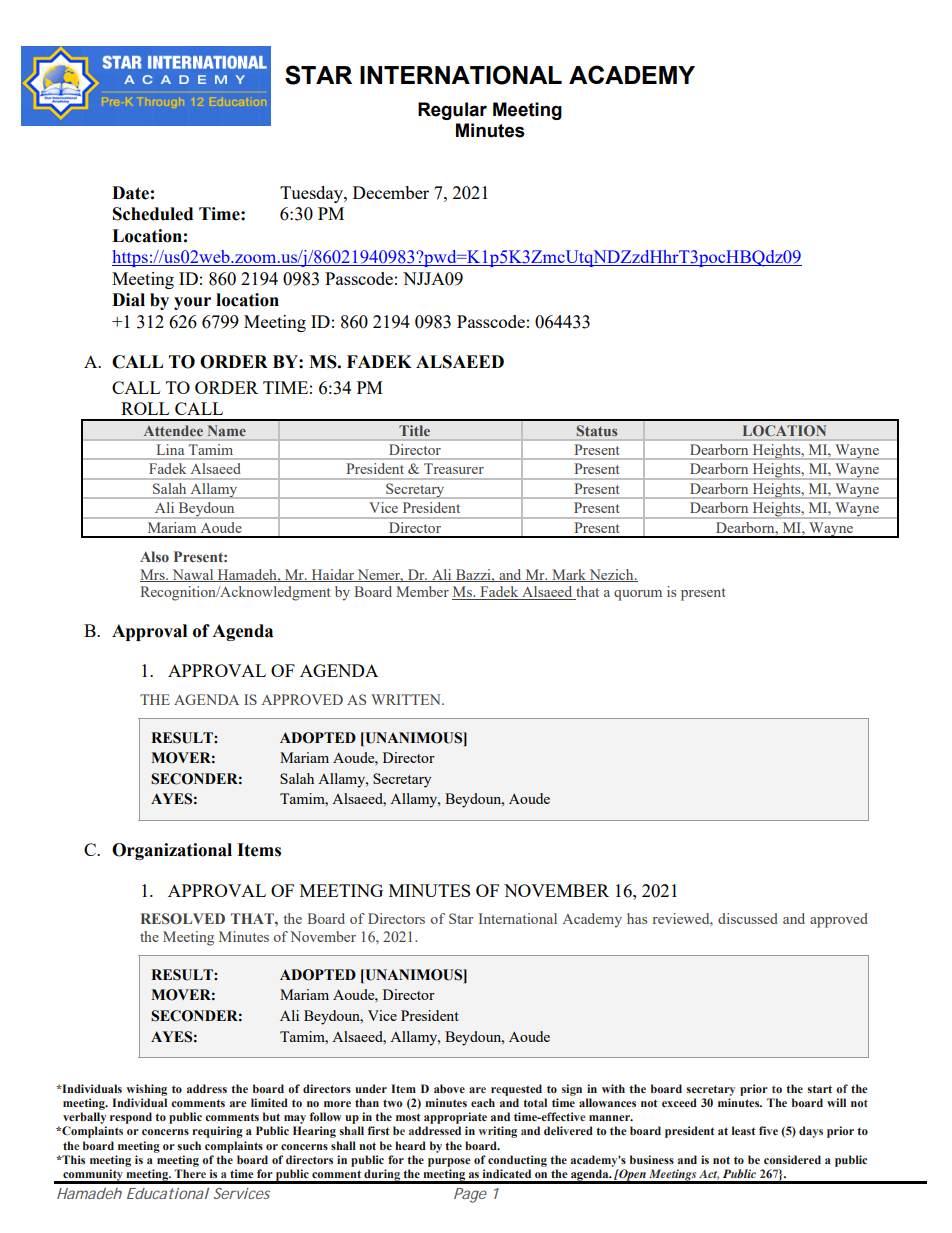 The image size is (952, 1233). Describe the element at coordinates (154, 556) in the image. I see `Also` at that location.
